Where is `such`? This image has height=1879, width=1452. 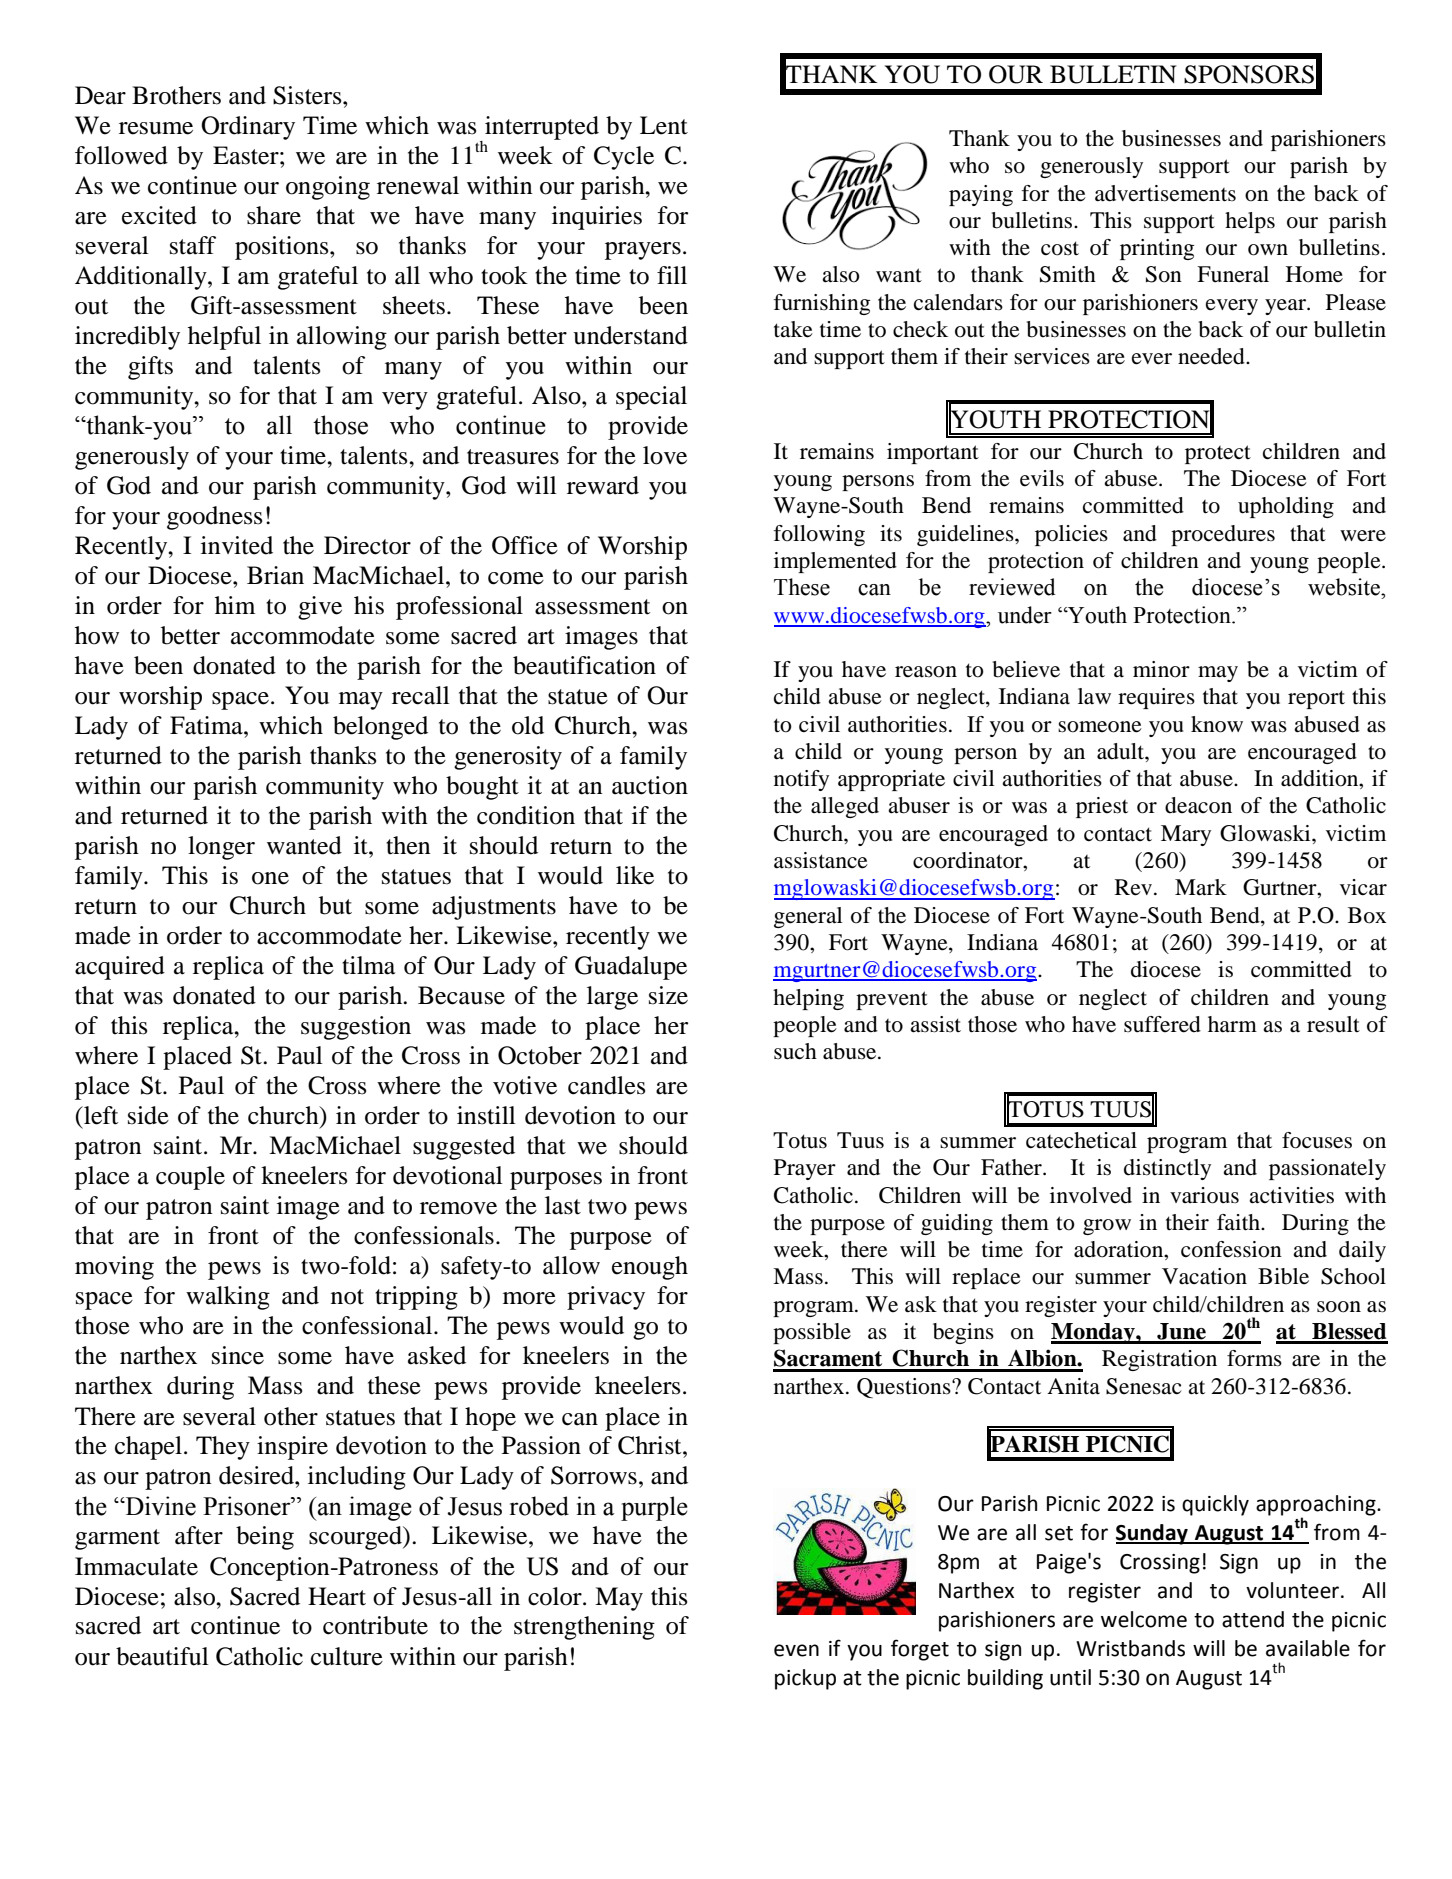
such is located at coordinates (795, 1051).
